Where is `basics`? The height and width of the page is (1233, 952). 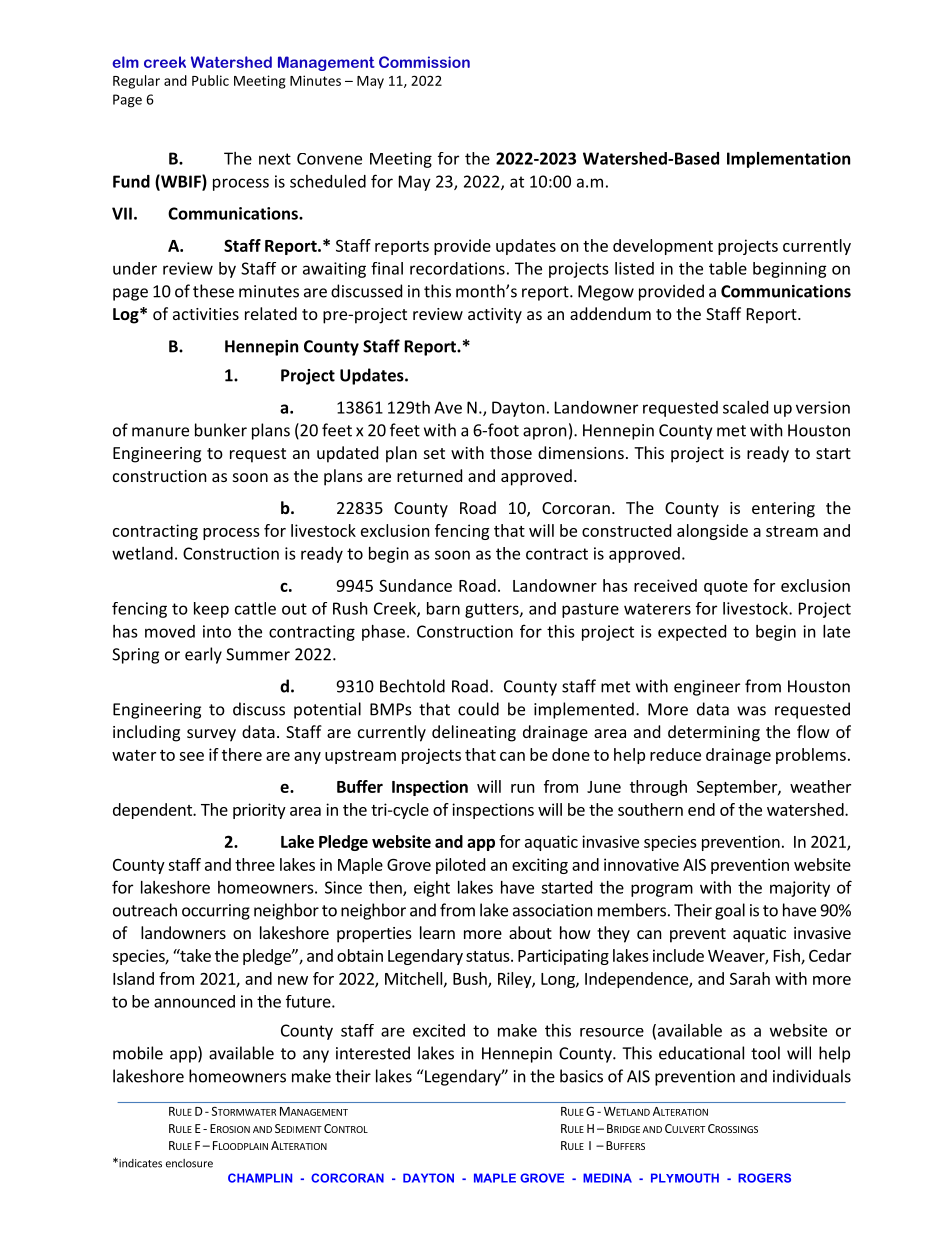 basics is located at coordinates (581, 1076).
